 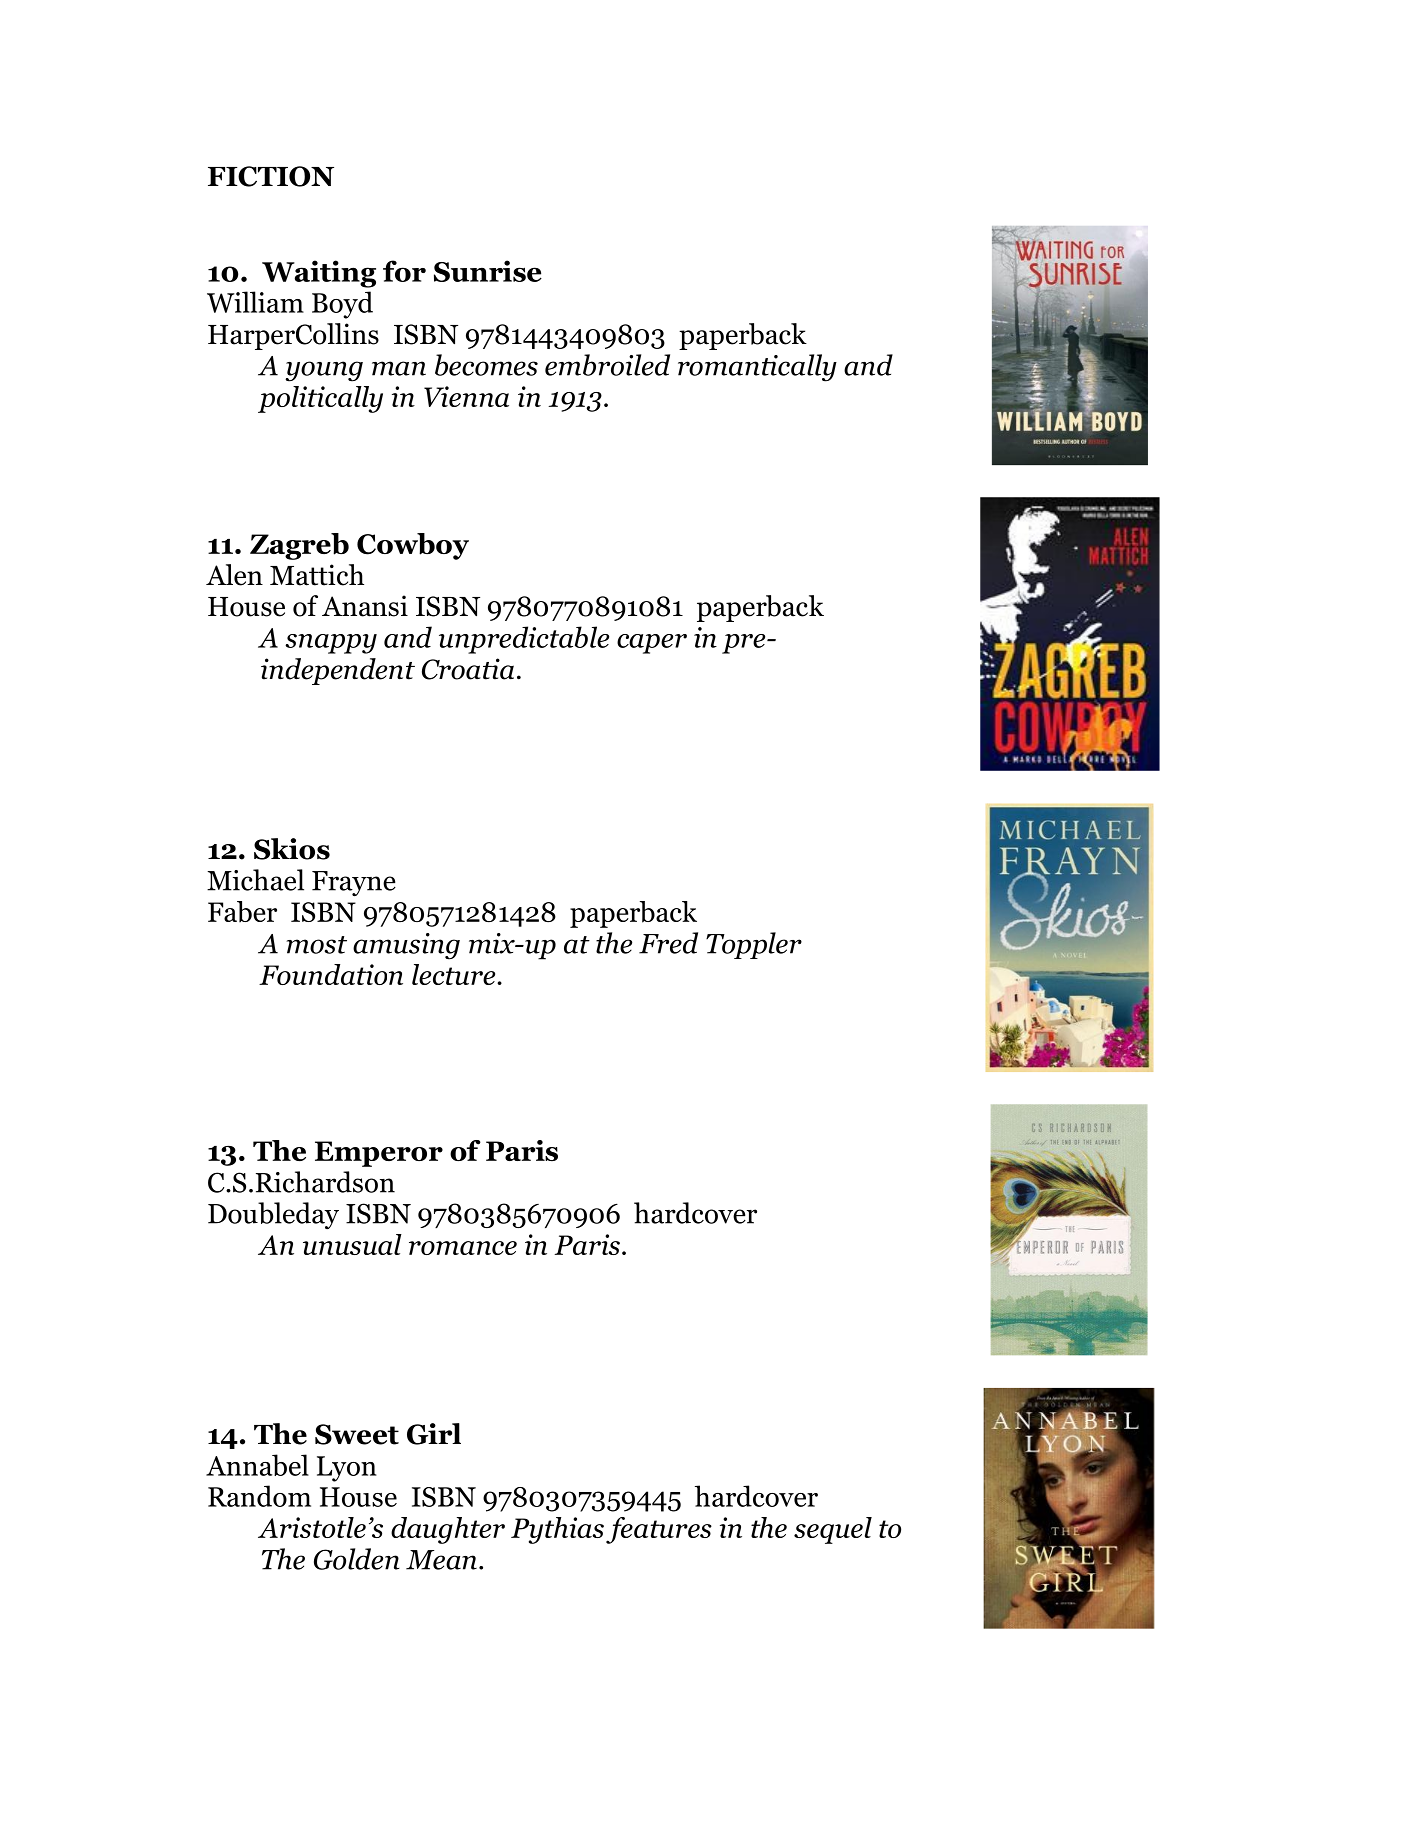 I want to click on Waiting, so click(x=319, y=274).
